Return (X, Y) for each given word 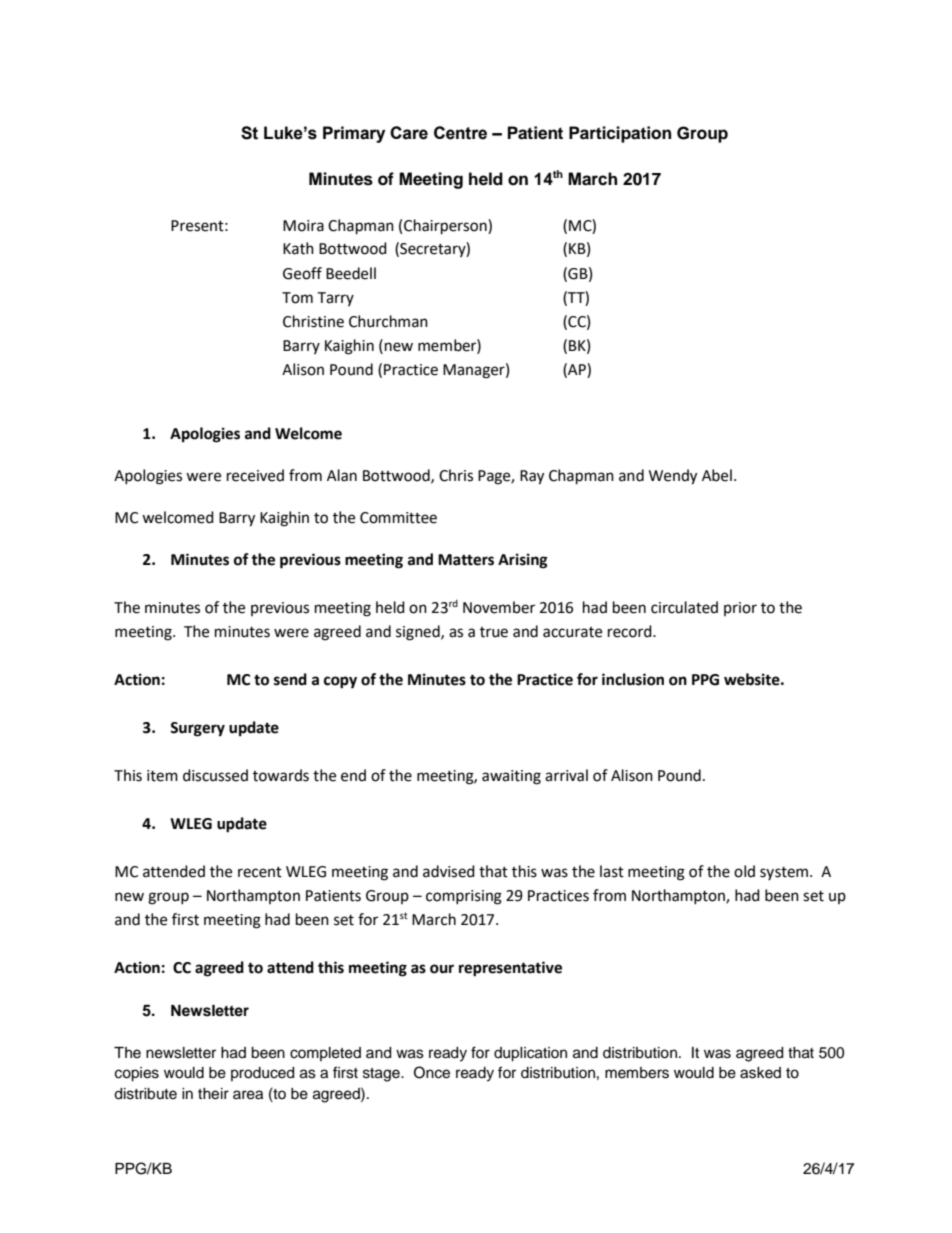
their (213, 1094)
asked (760, 1073)
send (290, 679)
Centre (460, 133)
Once (432, 1072)
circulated (684, 607)
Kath (298, 248)
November (499, 607)
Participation (620, 134)
